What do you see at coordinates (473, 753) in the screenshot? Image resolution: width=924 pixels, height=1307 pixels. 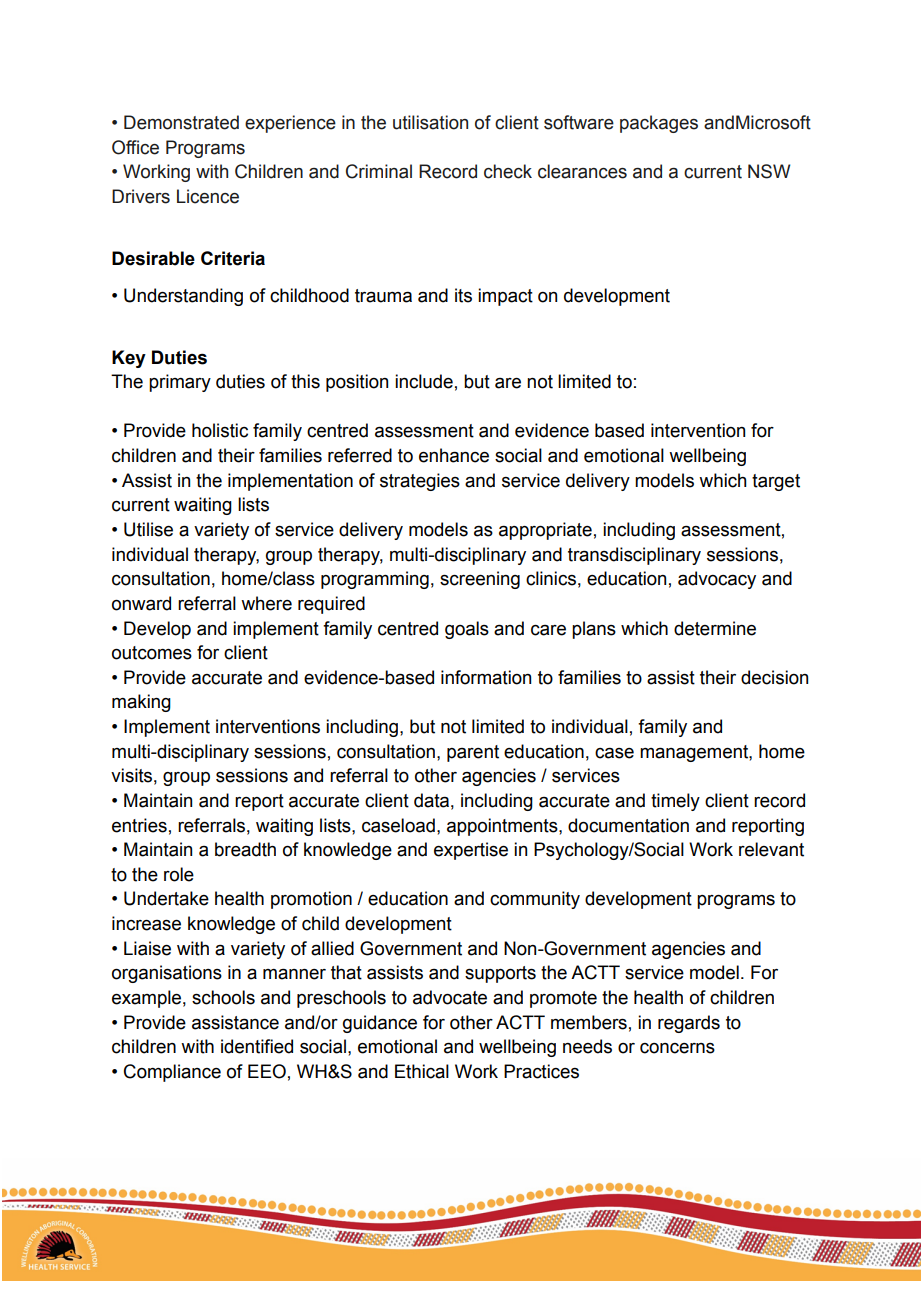 I see `parent` at bounding box center [473, 753].
